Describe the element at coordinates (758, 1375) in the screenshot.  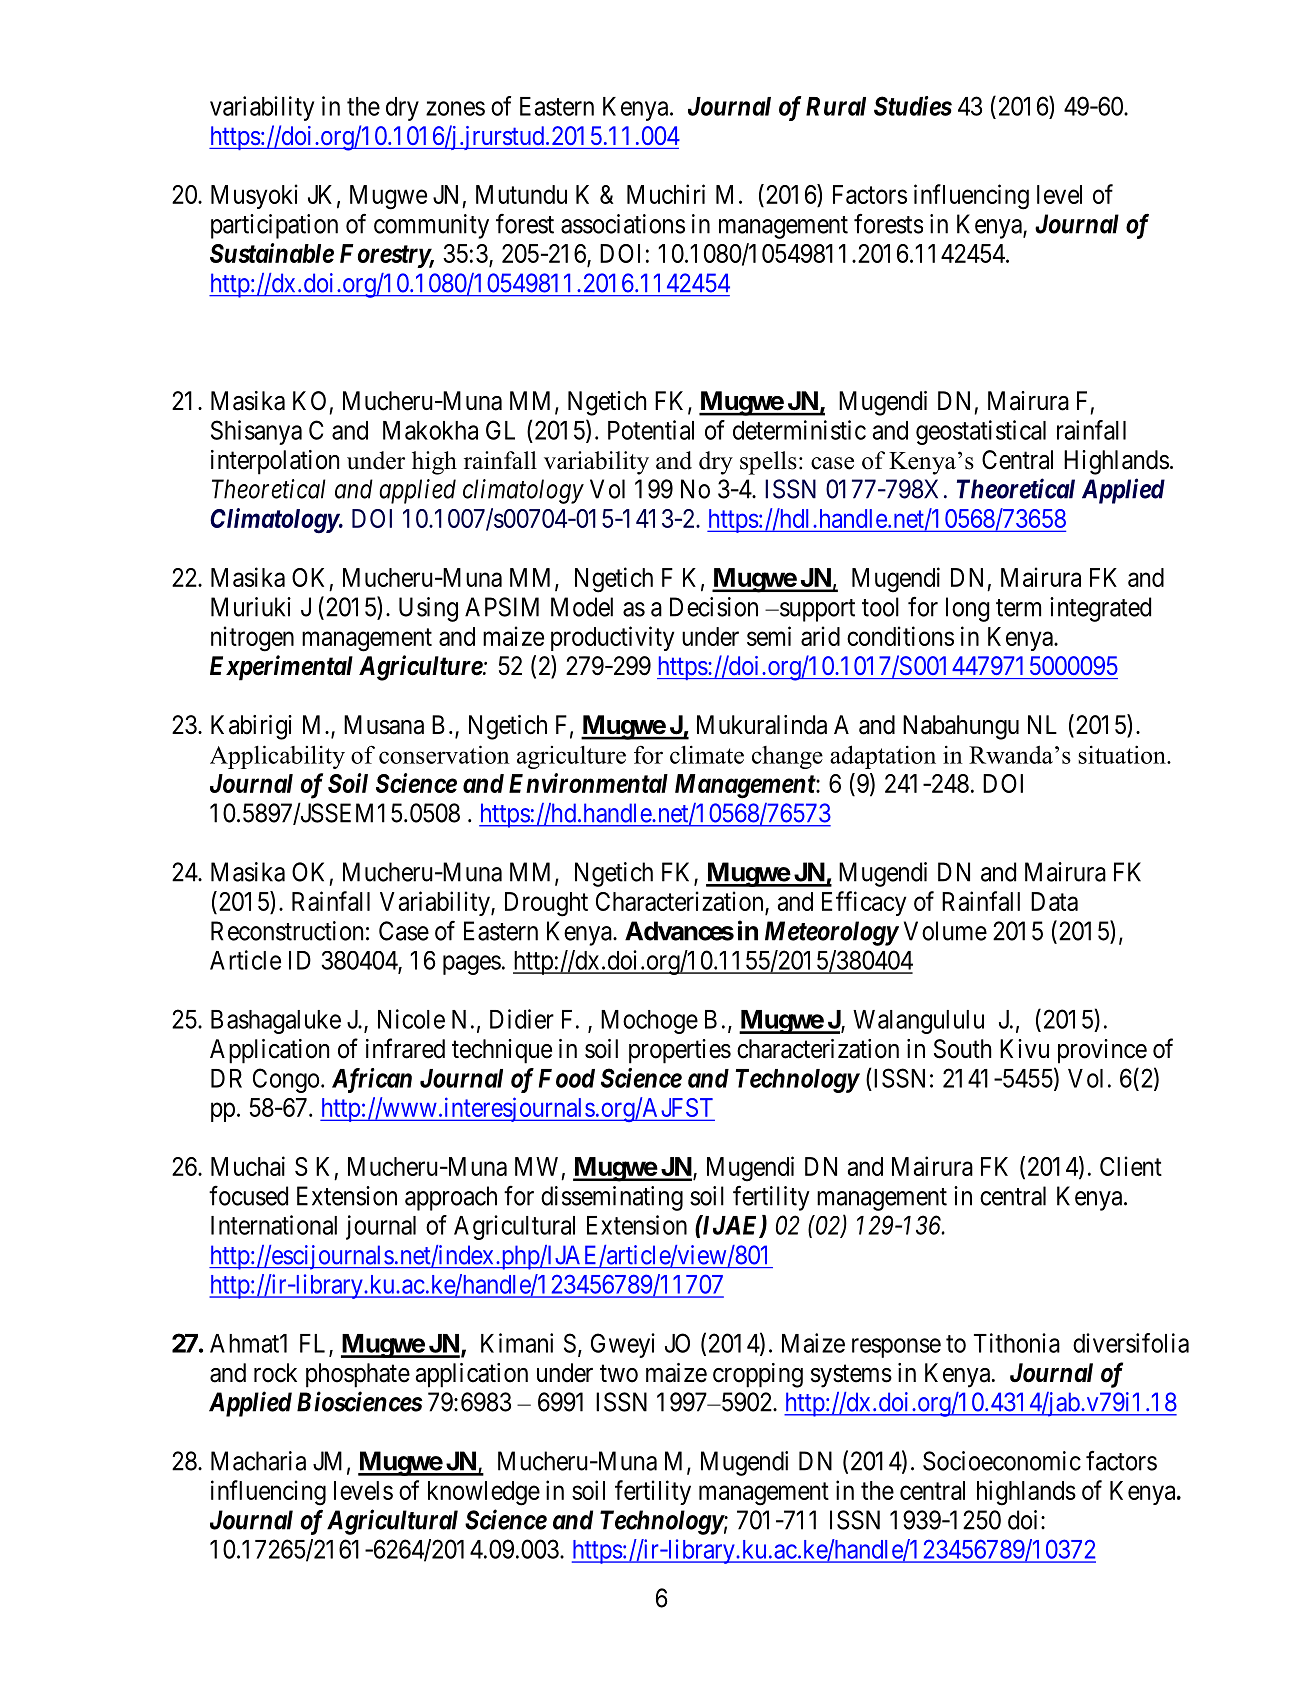
I see `cropping` at that location.
